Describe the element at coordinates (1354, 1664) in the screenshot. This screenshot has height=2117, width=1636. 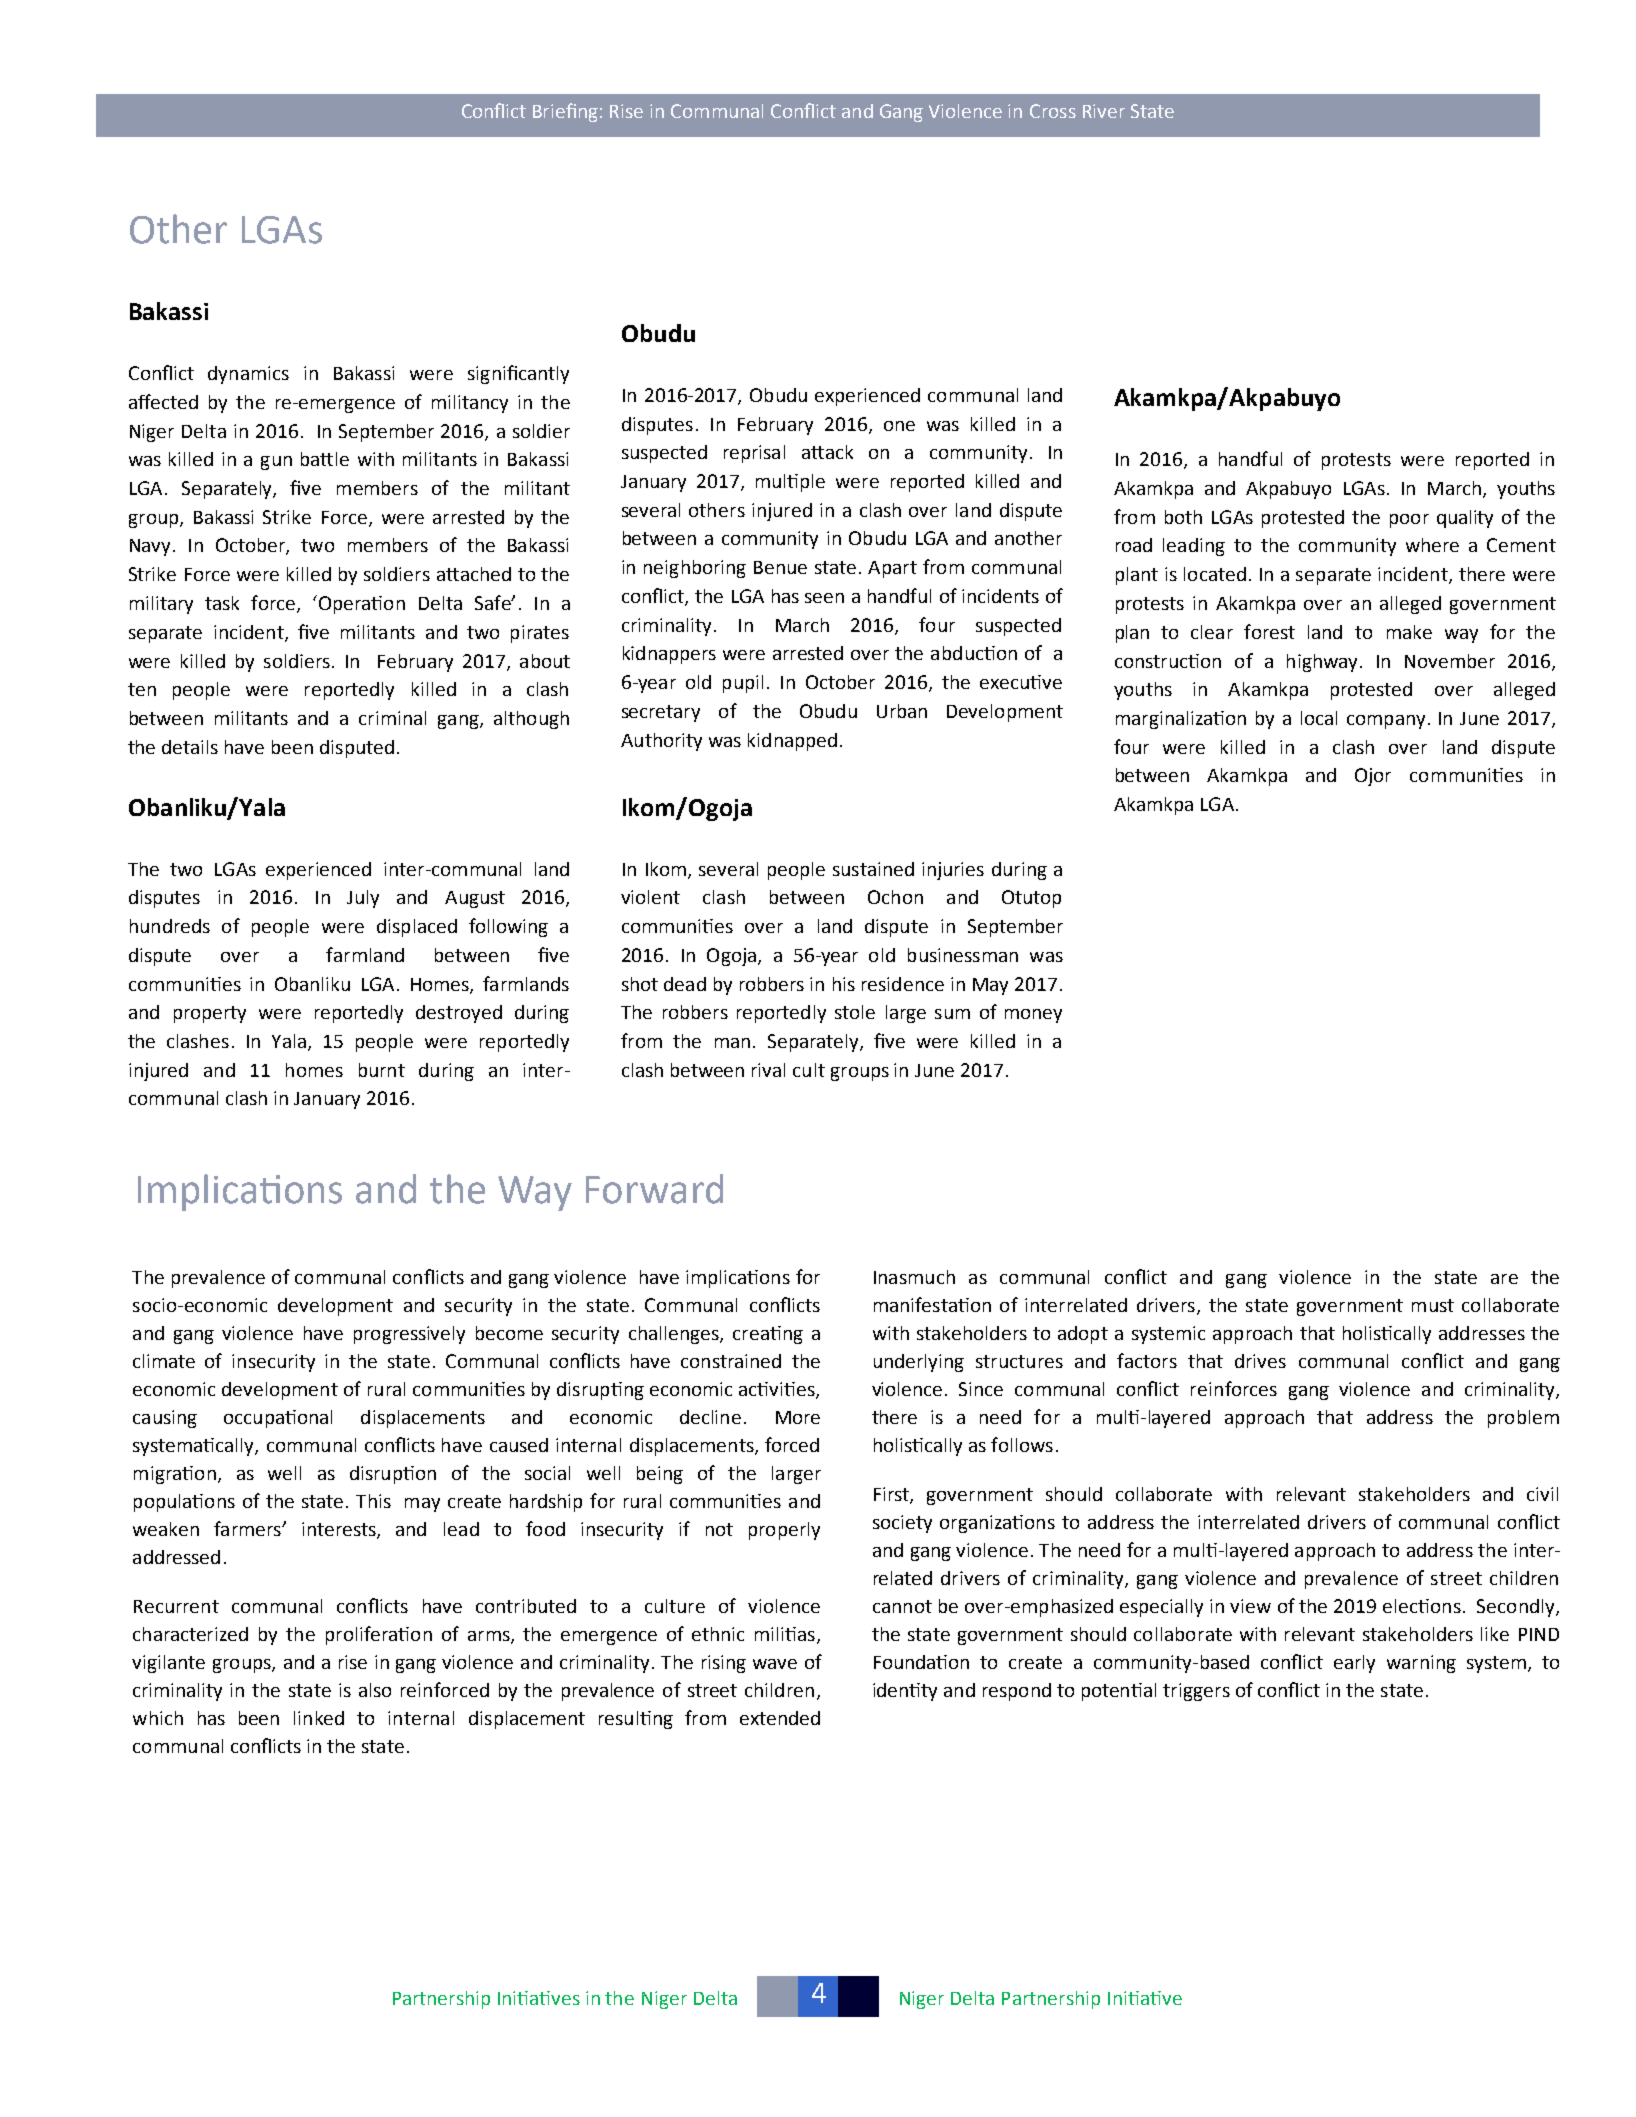
I see `early` at that location.
